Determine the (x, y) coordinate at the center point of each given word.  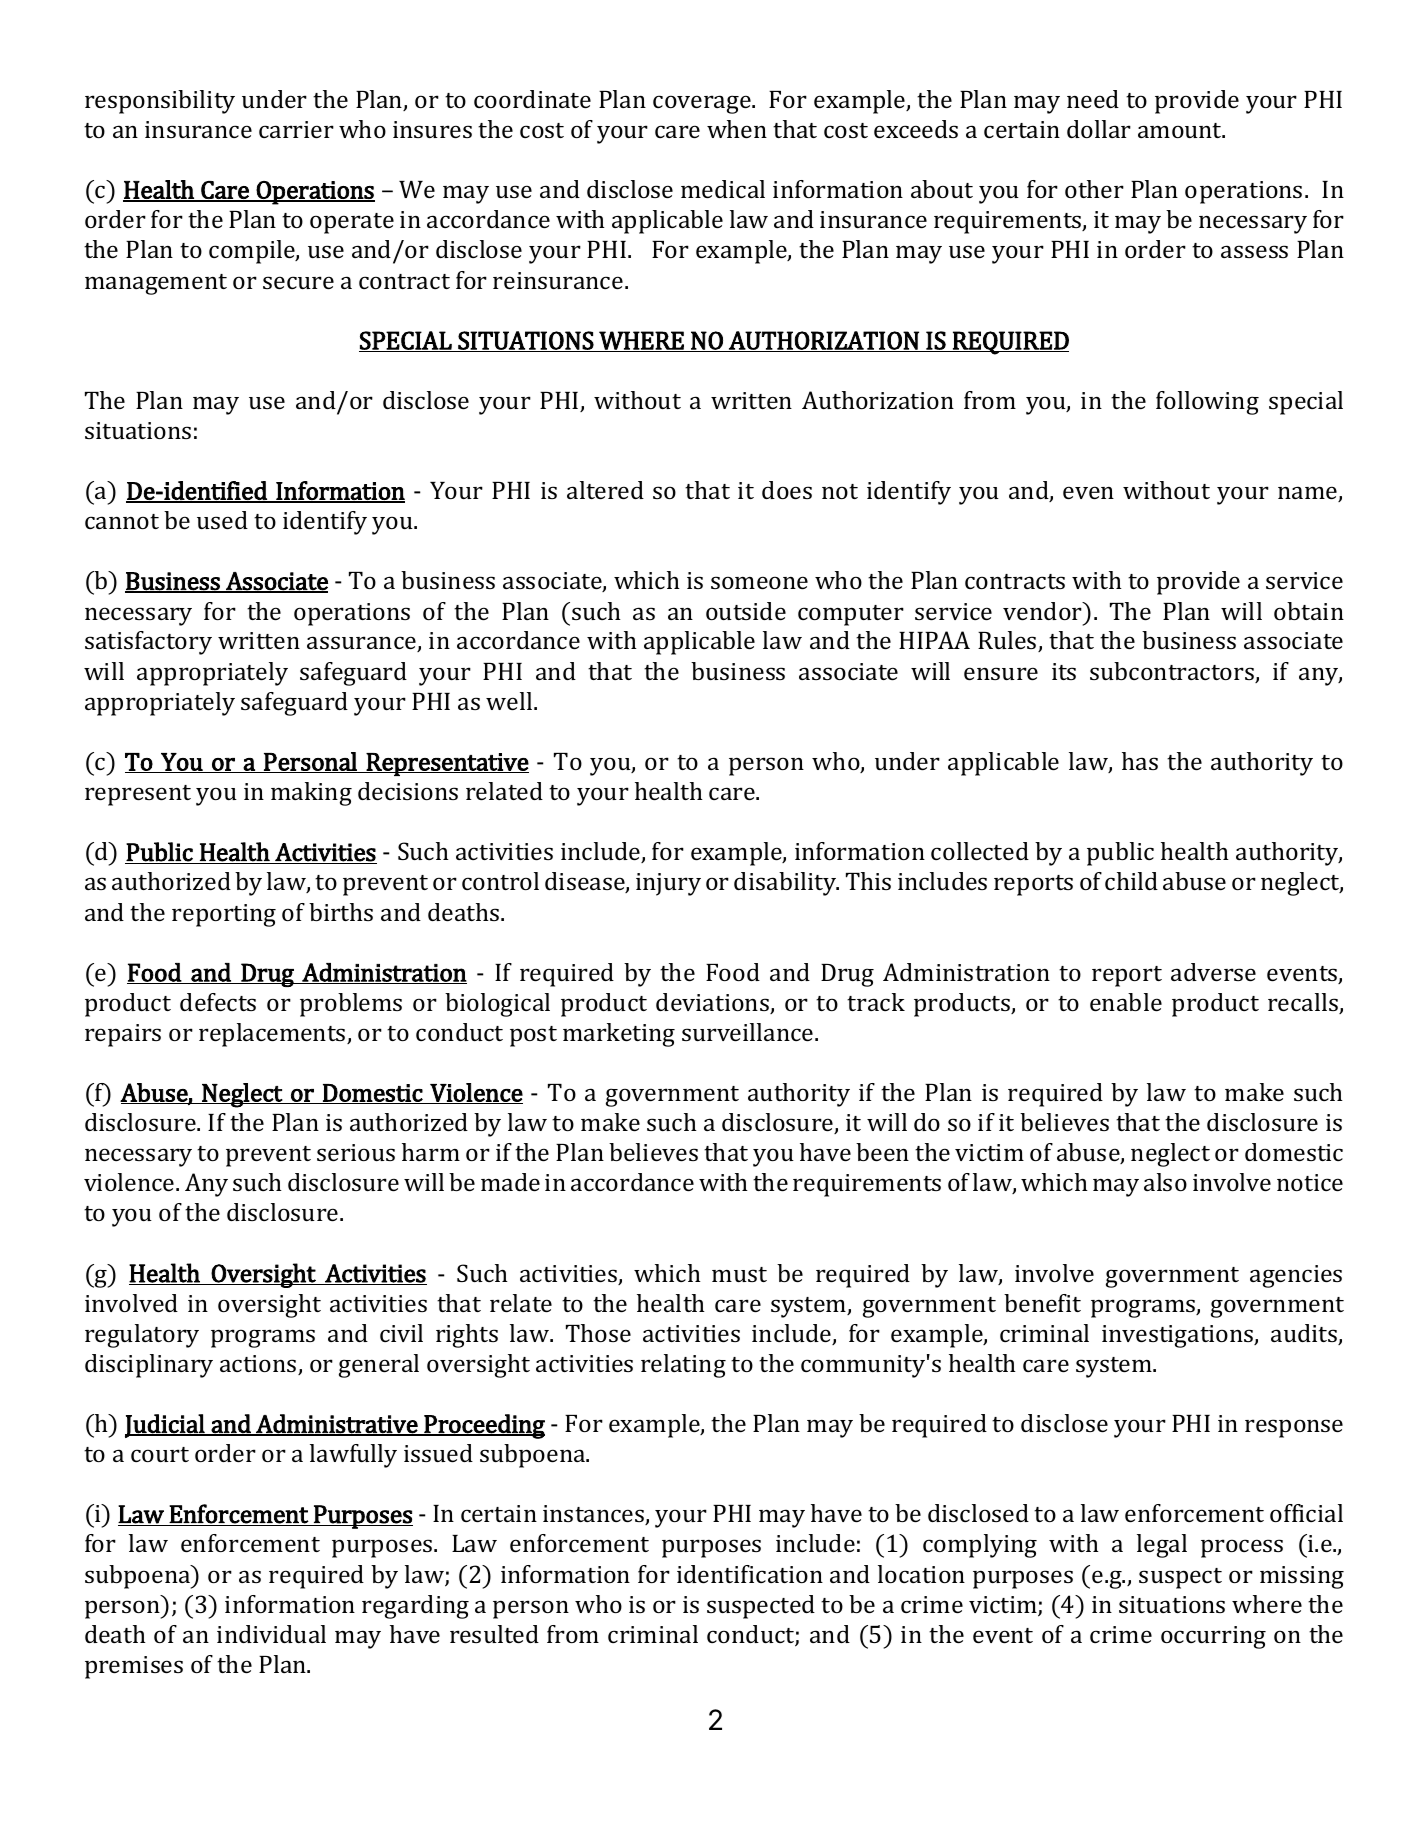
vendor (1043, 611)
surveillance (749, 1032)
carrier (296, 129)
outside (746, 611)
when (737, 129)
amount (1181, 130)
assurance (362, 644)
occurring (1213, 1637)
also (1165, 1182)
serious (356, 1152)
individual (271, 1634)
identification (750, 1574)
